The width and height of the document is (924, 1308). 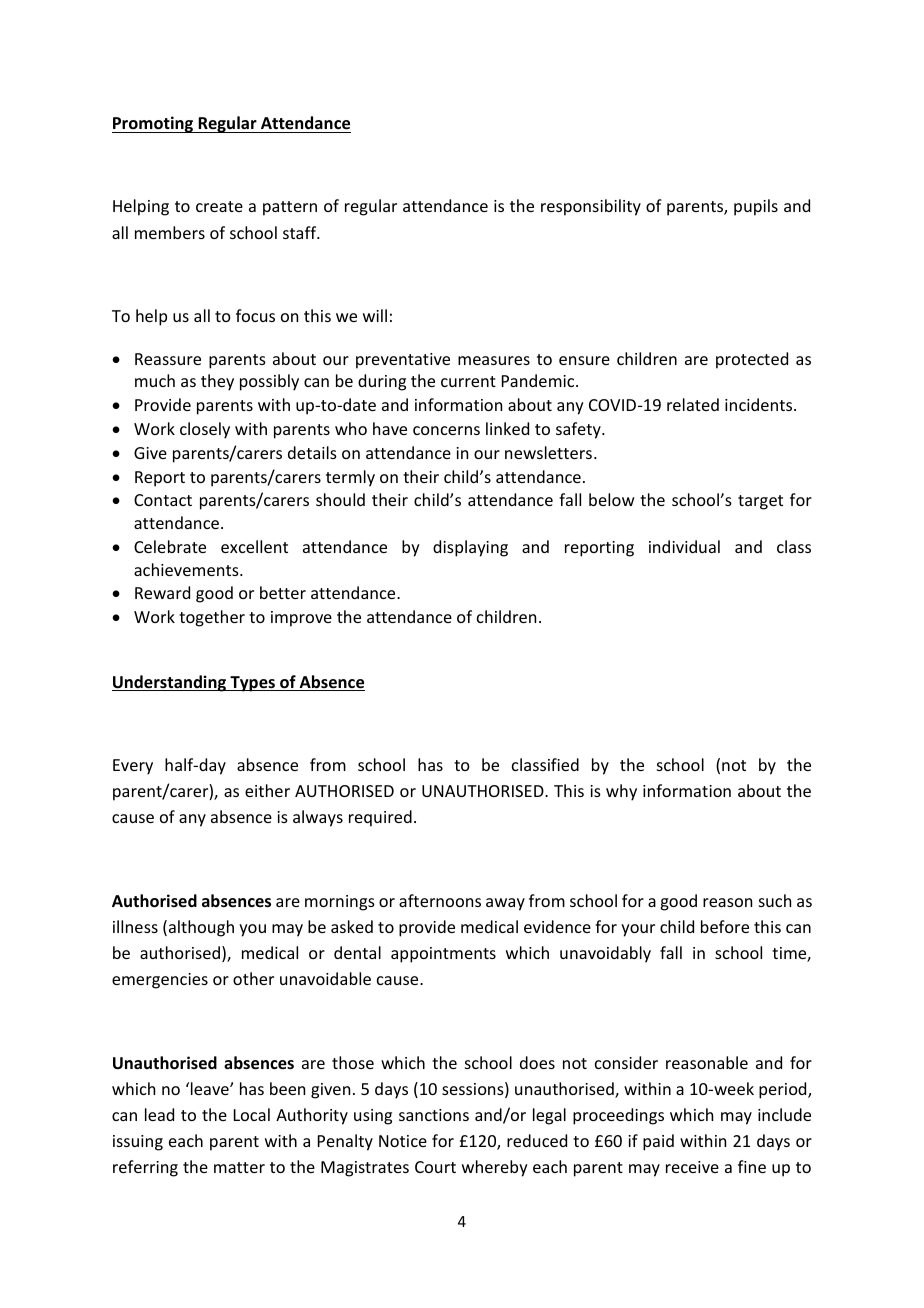 What do you see at coordinates (684, 546) in the document?
I see `individual` at bounding box center [684, 546].
